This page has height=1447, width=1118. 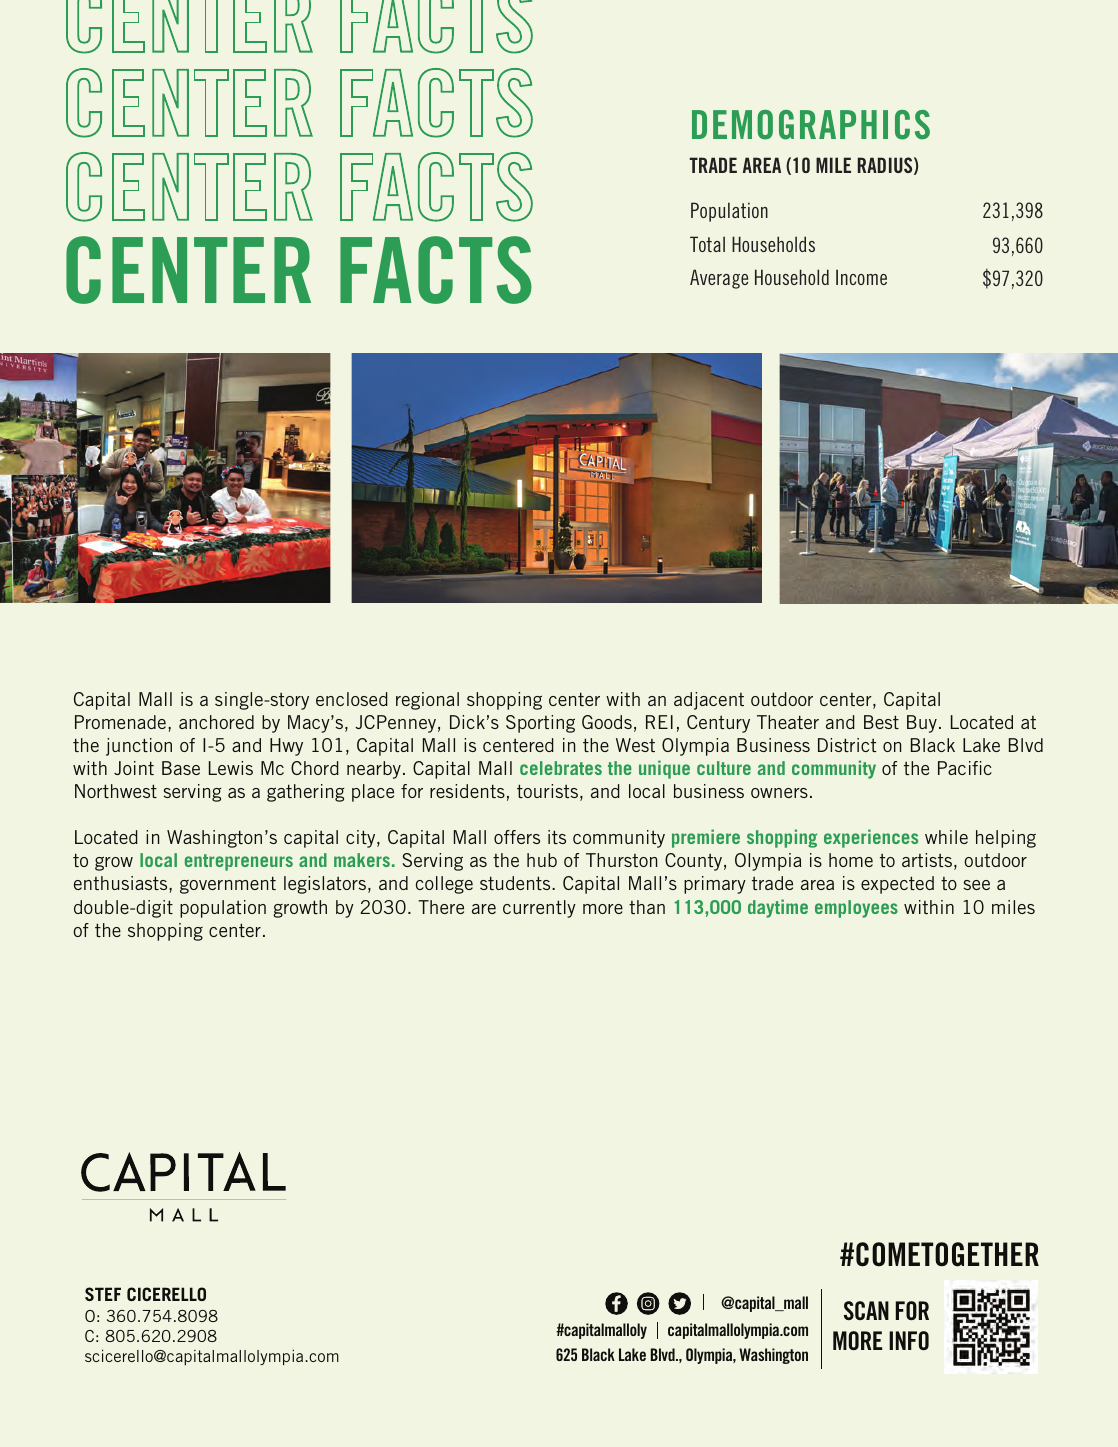 I want to click on currently, so click(x=539, y=909).
